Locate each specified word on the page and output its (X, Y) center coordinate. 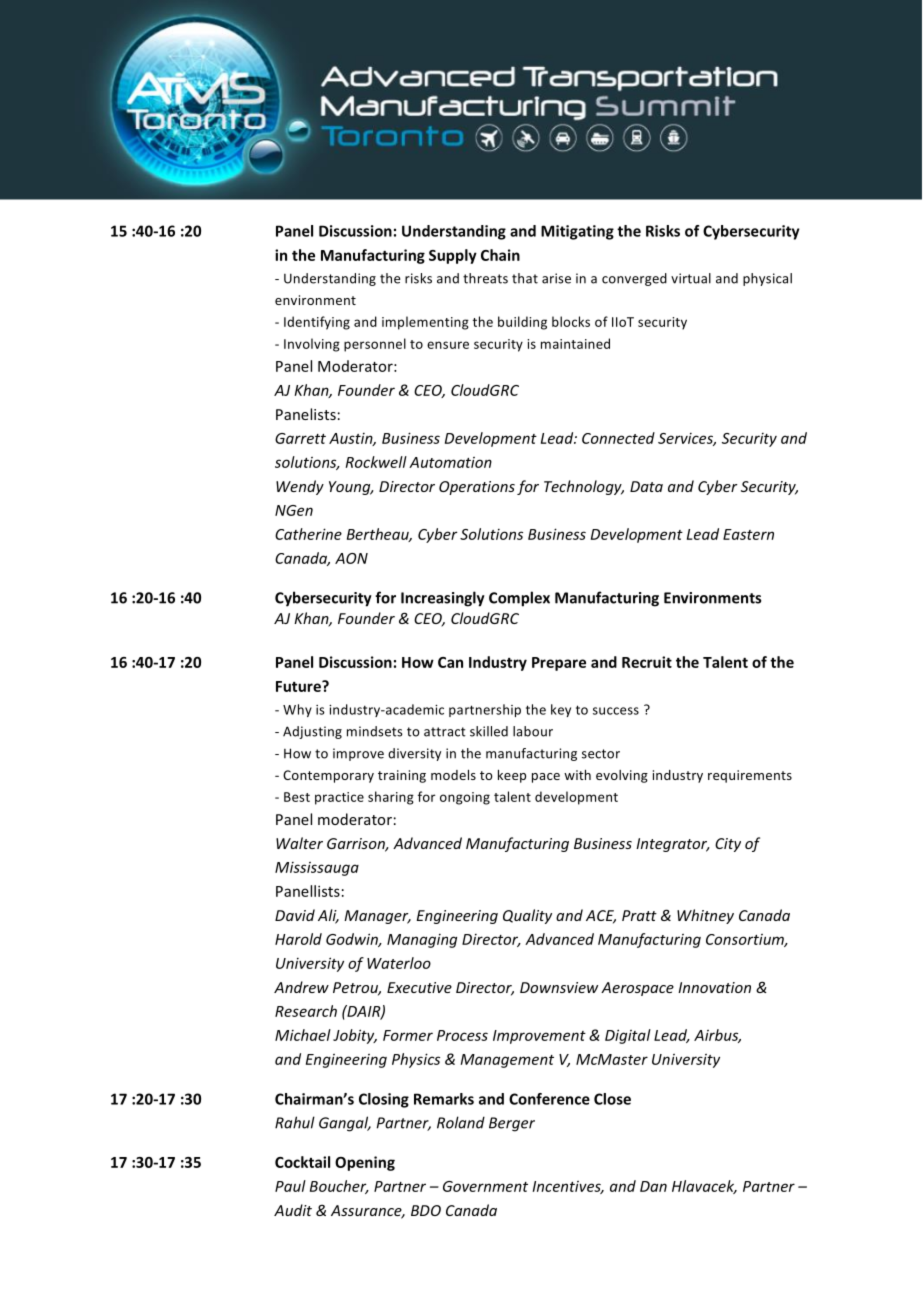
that (525, 278)
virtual (691, 278)
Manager (377, 917)
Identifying (317, 323)
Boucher (339, 1187)
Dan (653, 1186)
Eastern (748, 534)
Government (485, 1186)
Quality (527, 916)
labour (533, 731)
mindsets (375, 731)
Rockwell (376, 462)
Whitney (705, 916)
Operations (477, 488)
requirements (750, 776)
